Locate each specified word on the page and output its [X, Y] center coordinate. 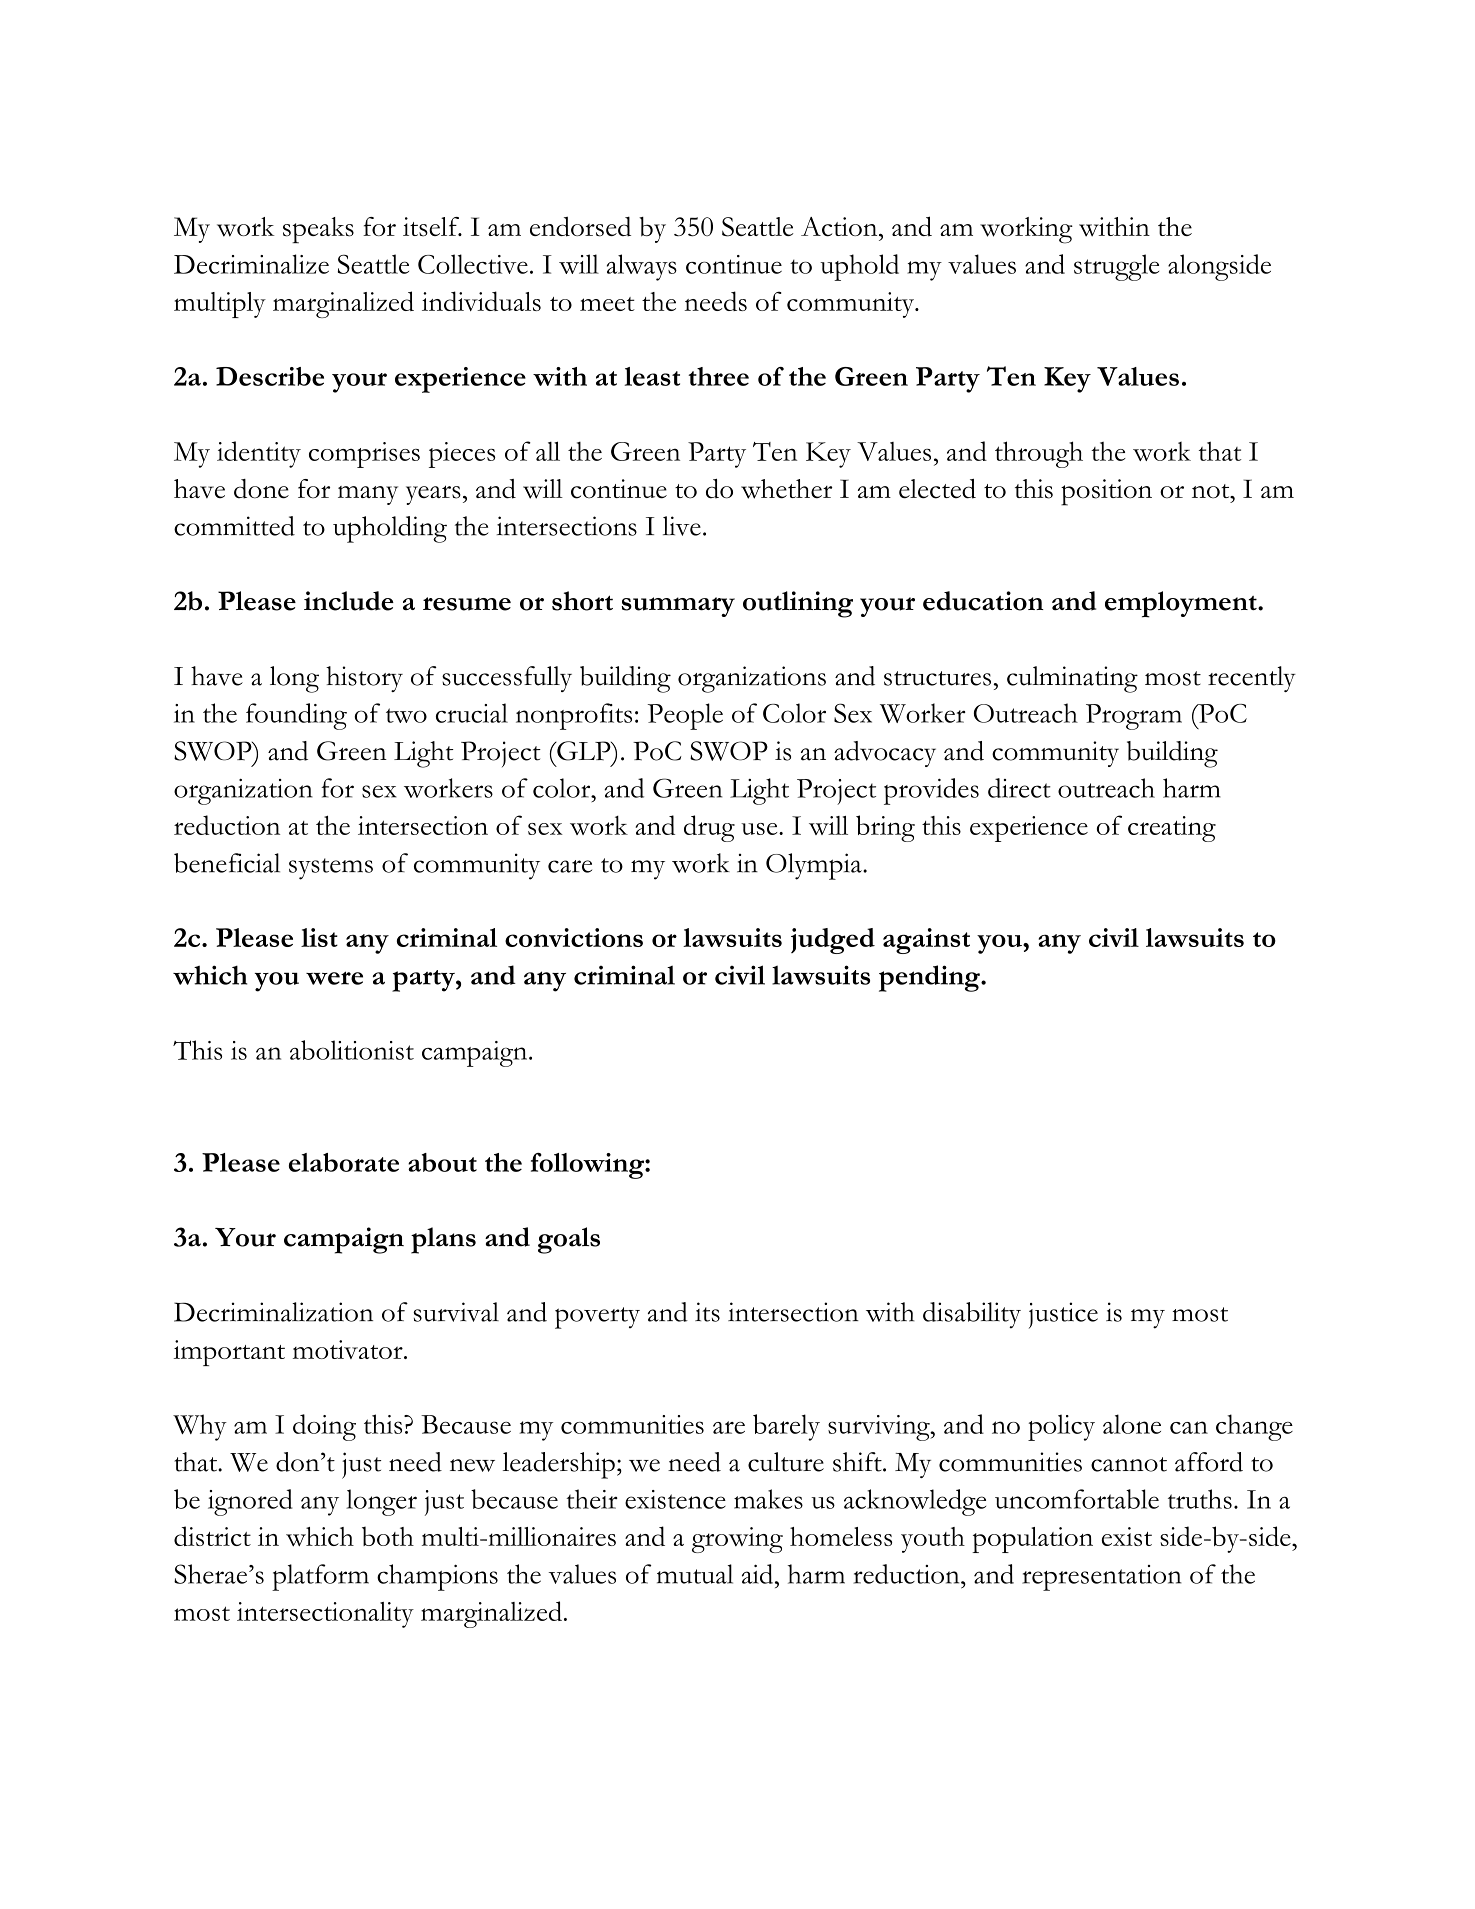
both [388, 1536]
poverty [597, 1318]
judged [833, 941]
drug [709, 828]
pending [930, 978]
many [368, 495]
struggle [1116, 267]
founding [296, 716]
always [642, 267]
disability [972, 1315]
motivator [349, 1349]
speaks [318, 230]
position [1106, 492]
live [682, 526]
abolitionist [352, 1050]
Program [1134, 717]
